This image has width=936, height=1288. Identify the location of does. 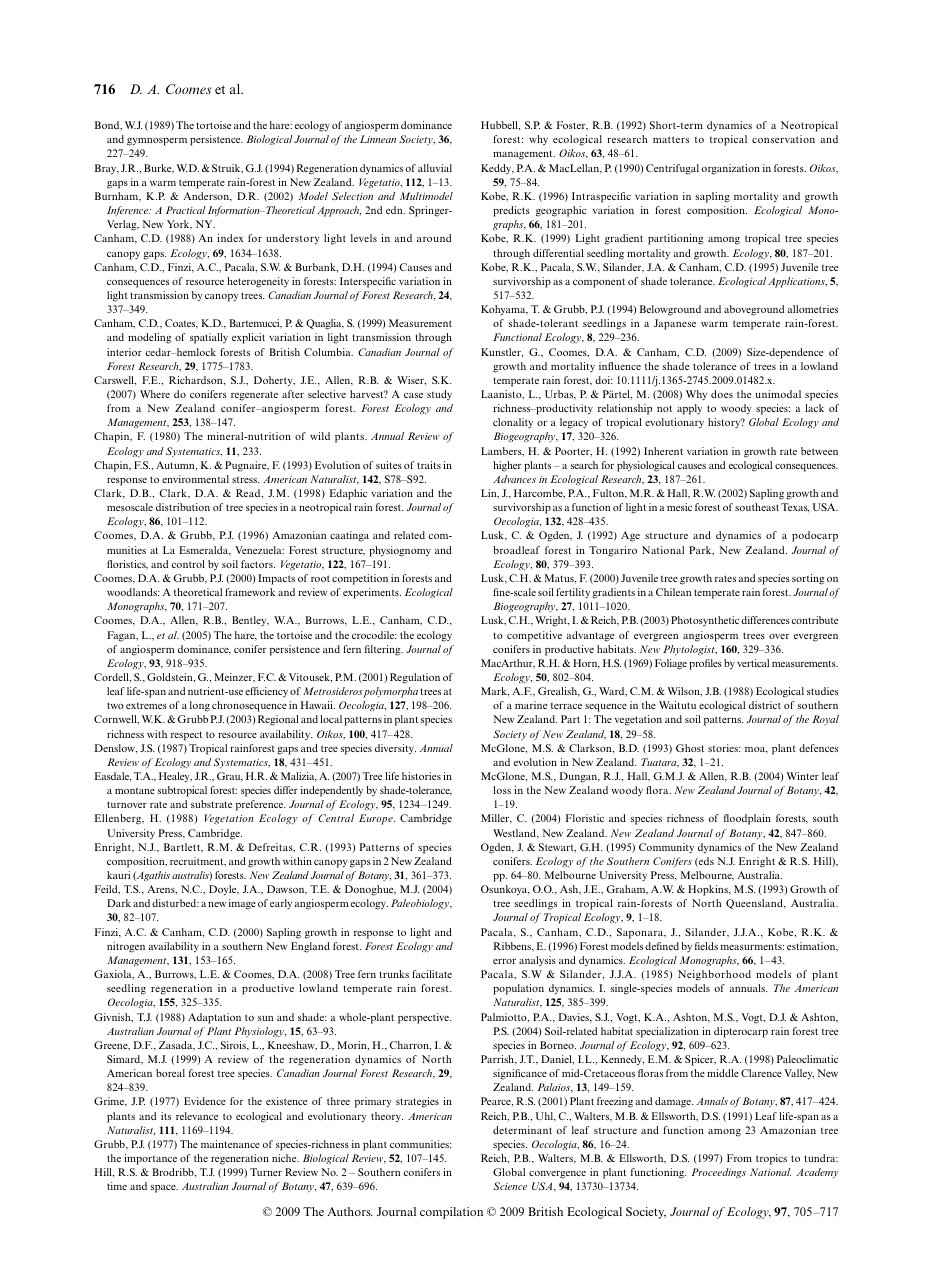
(722, 394).
